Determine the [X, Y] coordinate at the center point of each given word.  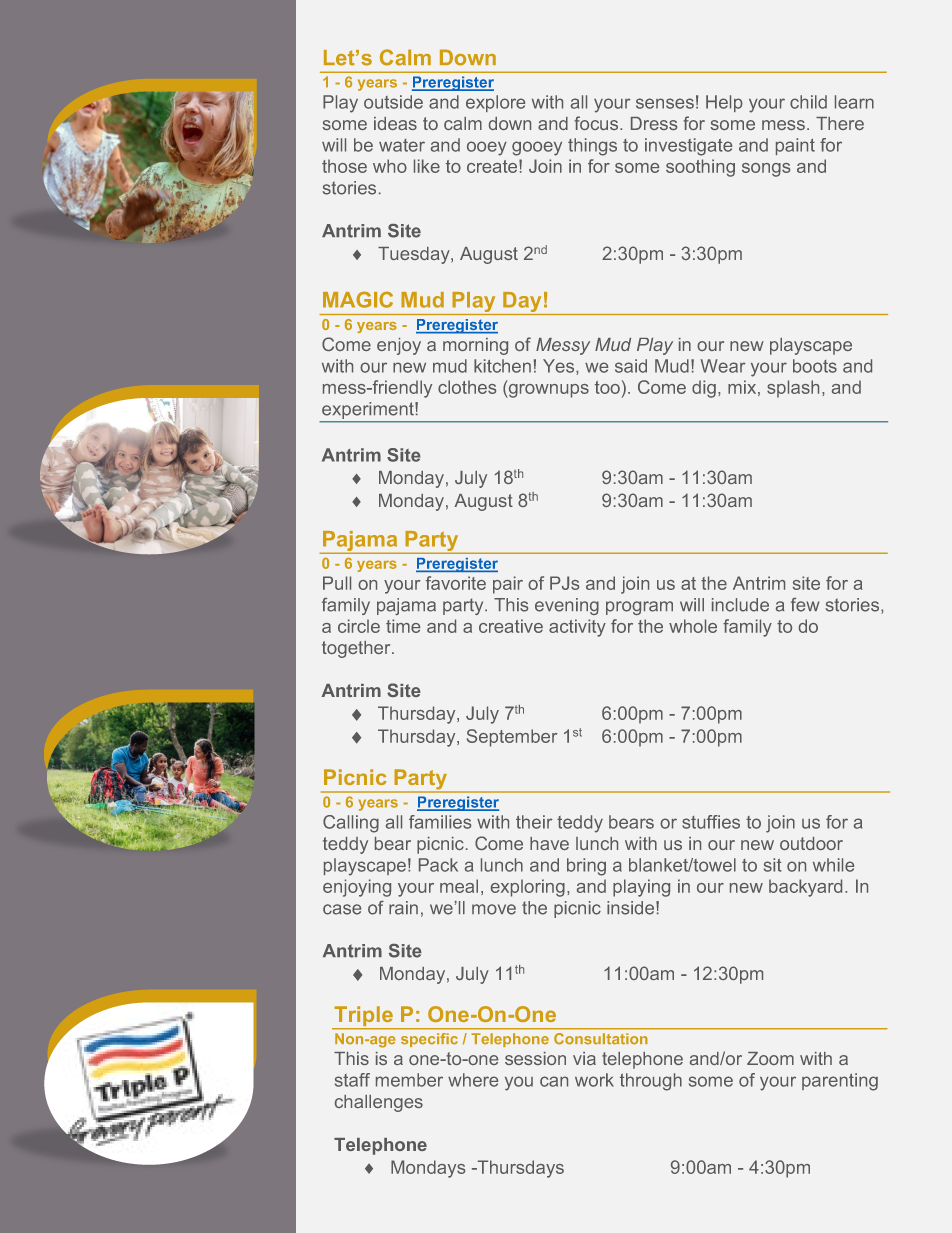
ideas [395, 123]
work [594, 1080]
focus [597, 123]
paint [795, 146]
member [409, 1080]
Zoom [770, 1058]
